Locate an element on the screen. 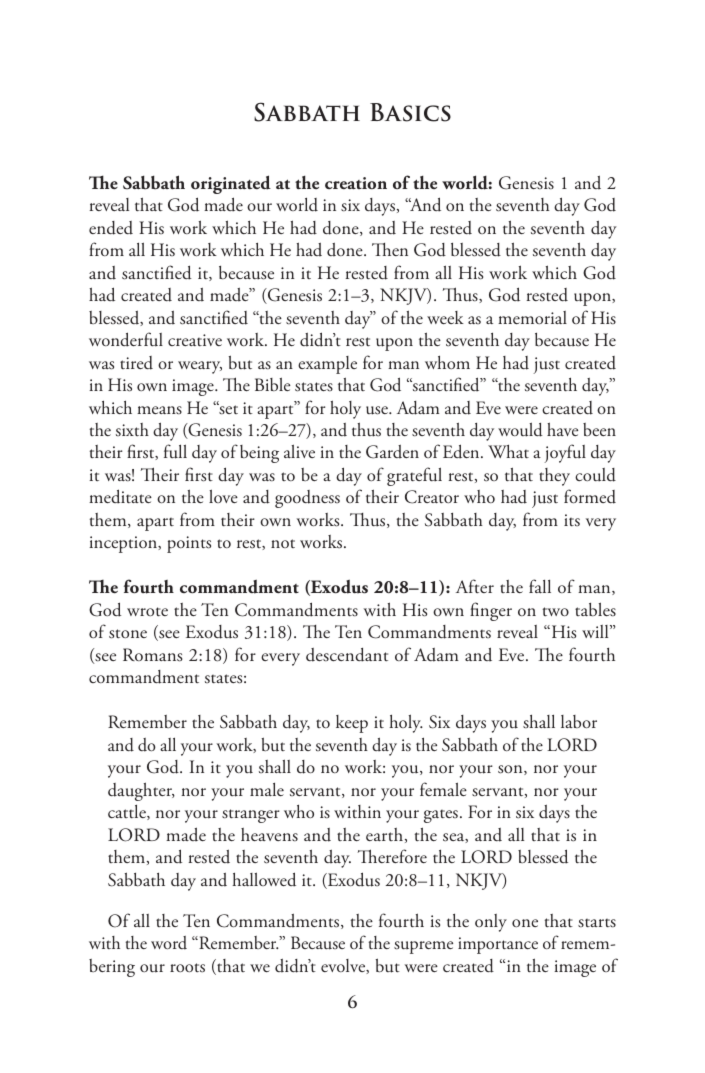 Image resolution: width=705 pixels, height=1073 pixels. example is located at coordinates (327, 365).
